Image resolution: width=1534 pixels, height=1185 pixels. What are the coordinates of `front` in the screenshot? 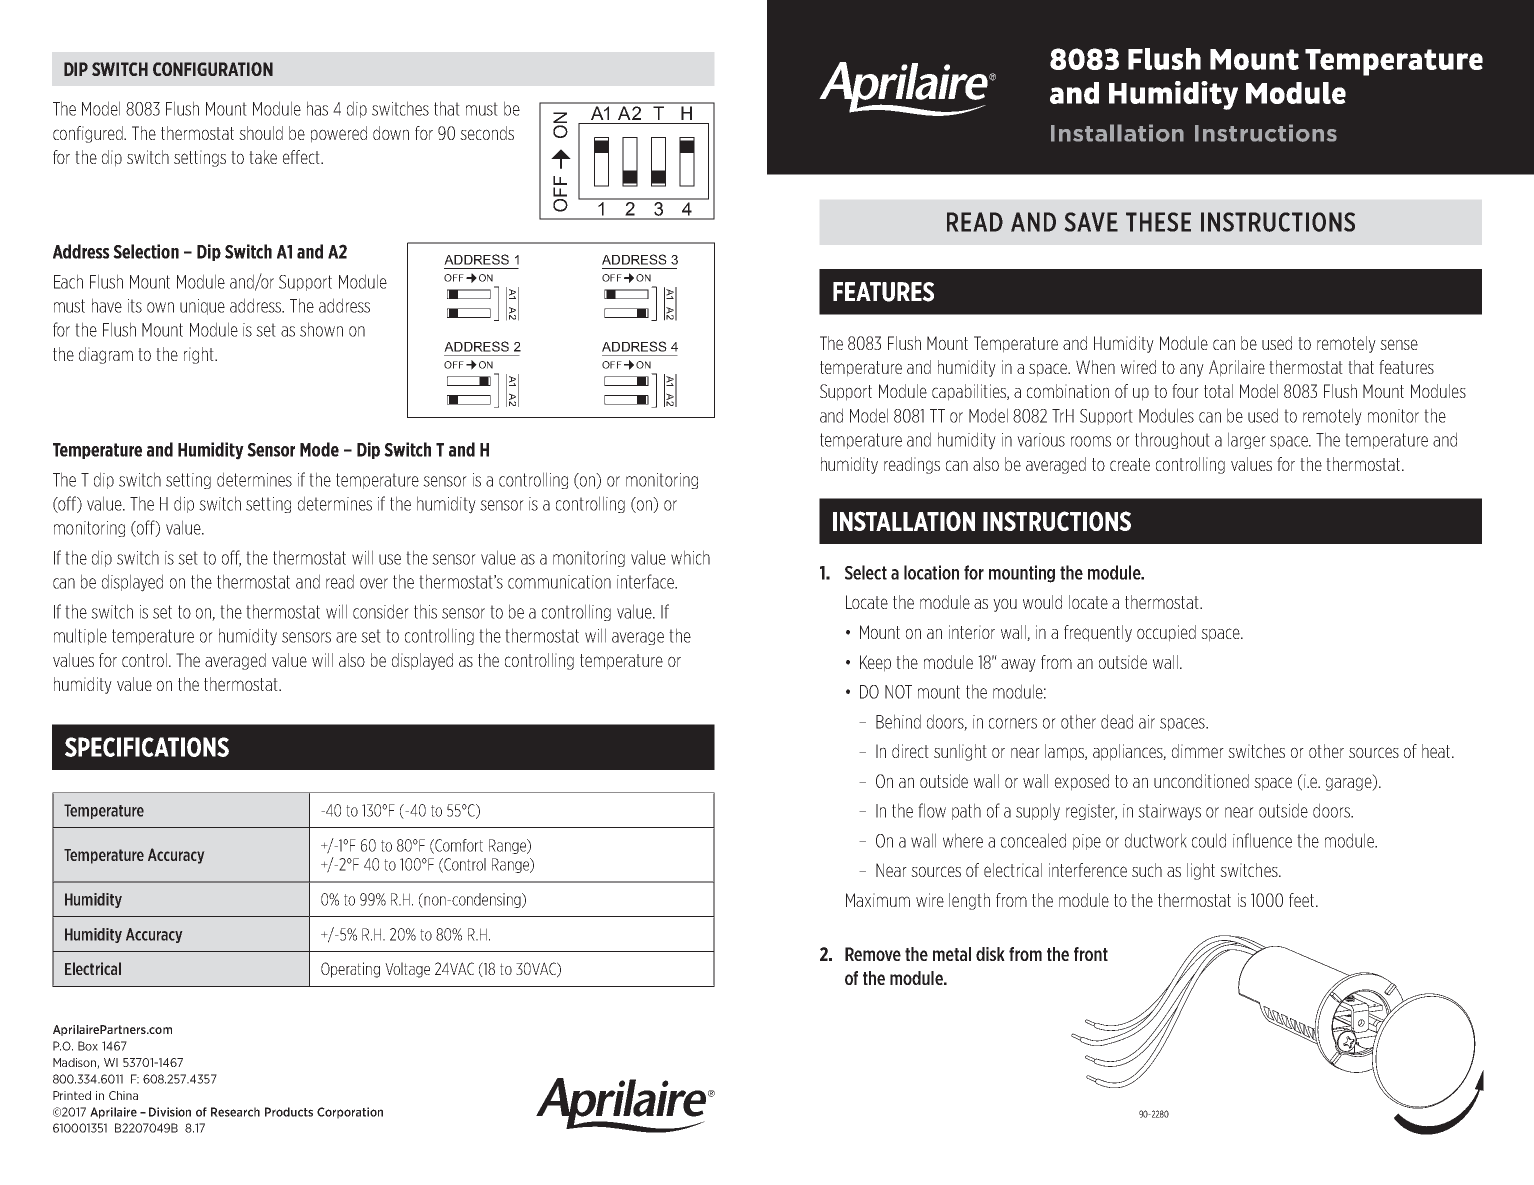 It's located at (1091, 954).
